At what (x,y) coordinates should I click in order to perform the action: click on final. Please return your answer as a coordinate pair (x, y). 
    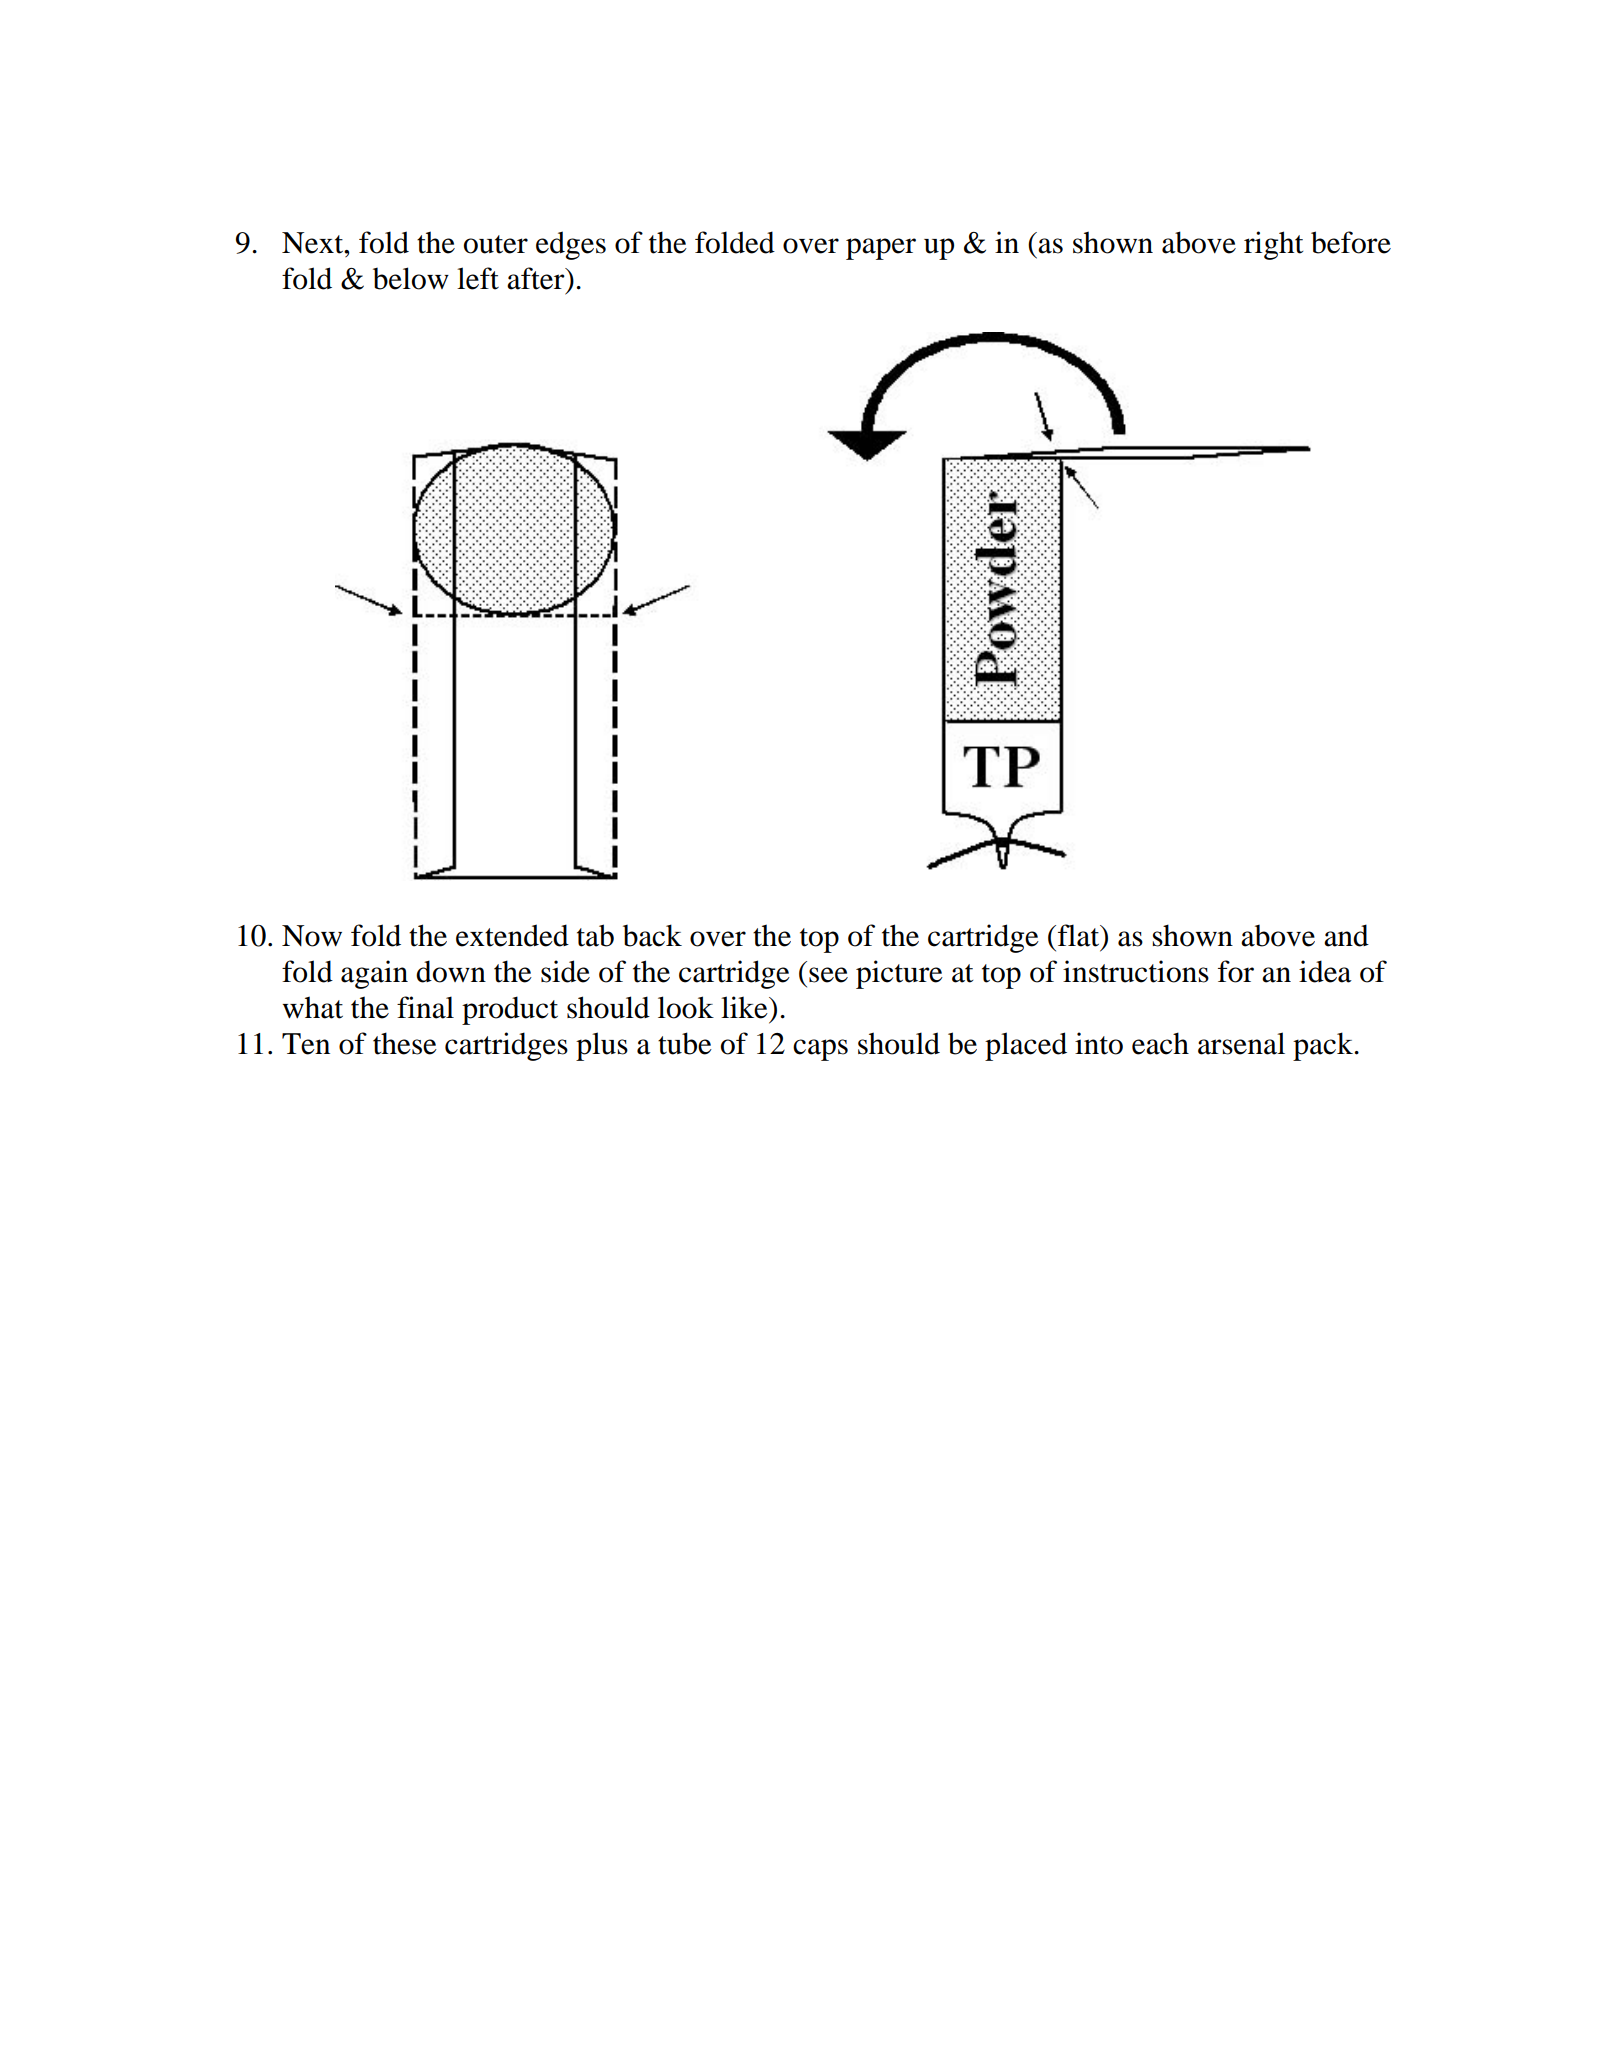
    Looking at the image, I should click on (425, 1007).
